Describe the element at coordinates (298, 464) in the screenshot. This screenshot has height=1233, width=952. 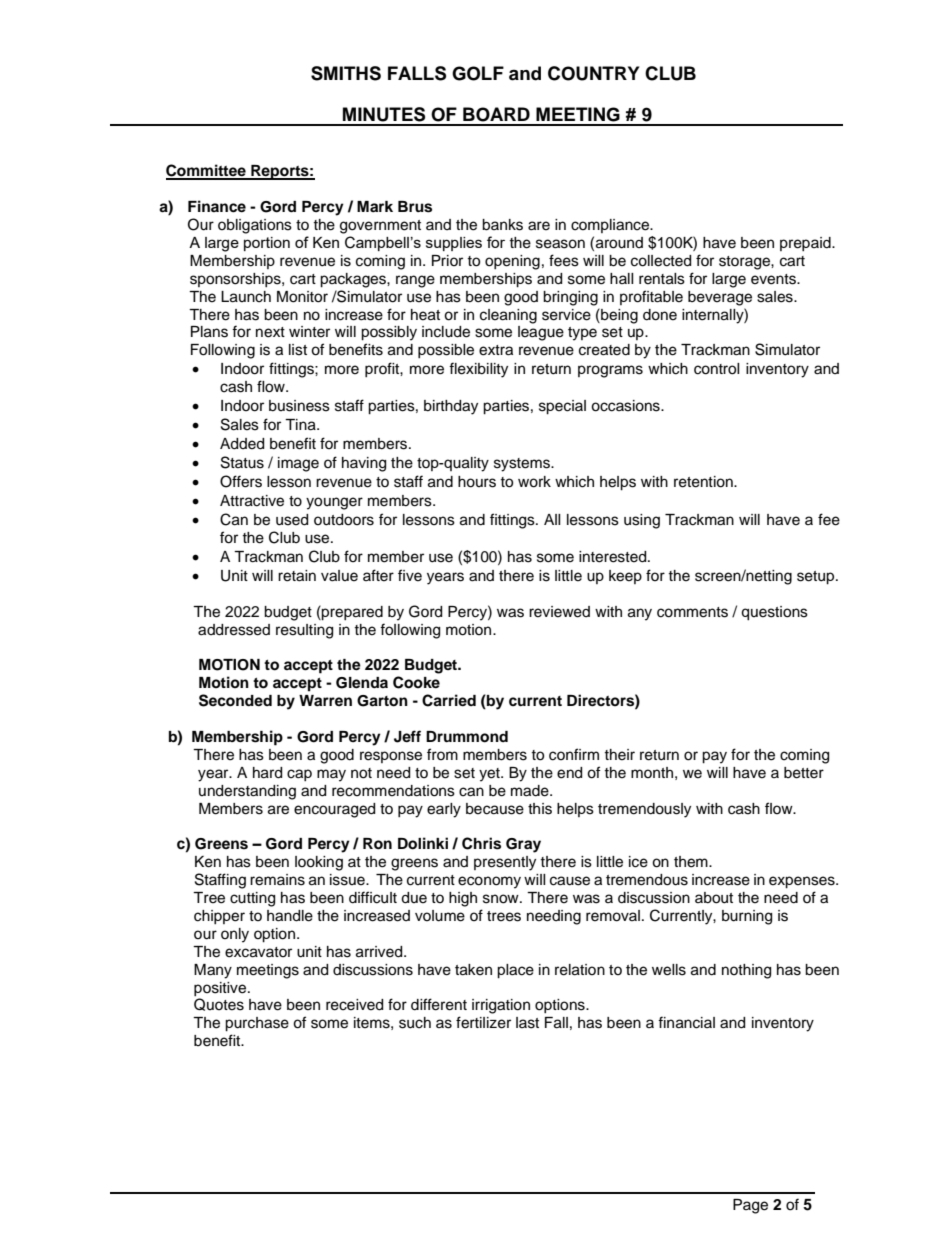
I see `image` at that location.
